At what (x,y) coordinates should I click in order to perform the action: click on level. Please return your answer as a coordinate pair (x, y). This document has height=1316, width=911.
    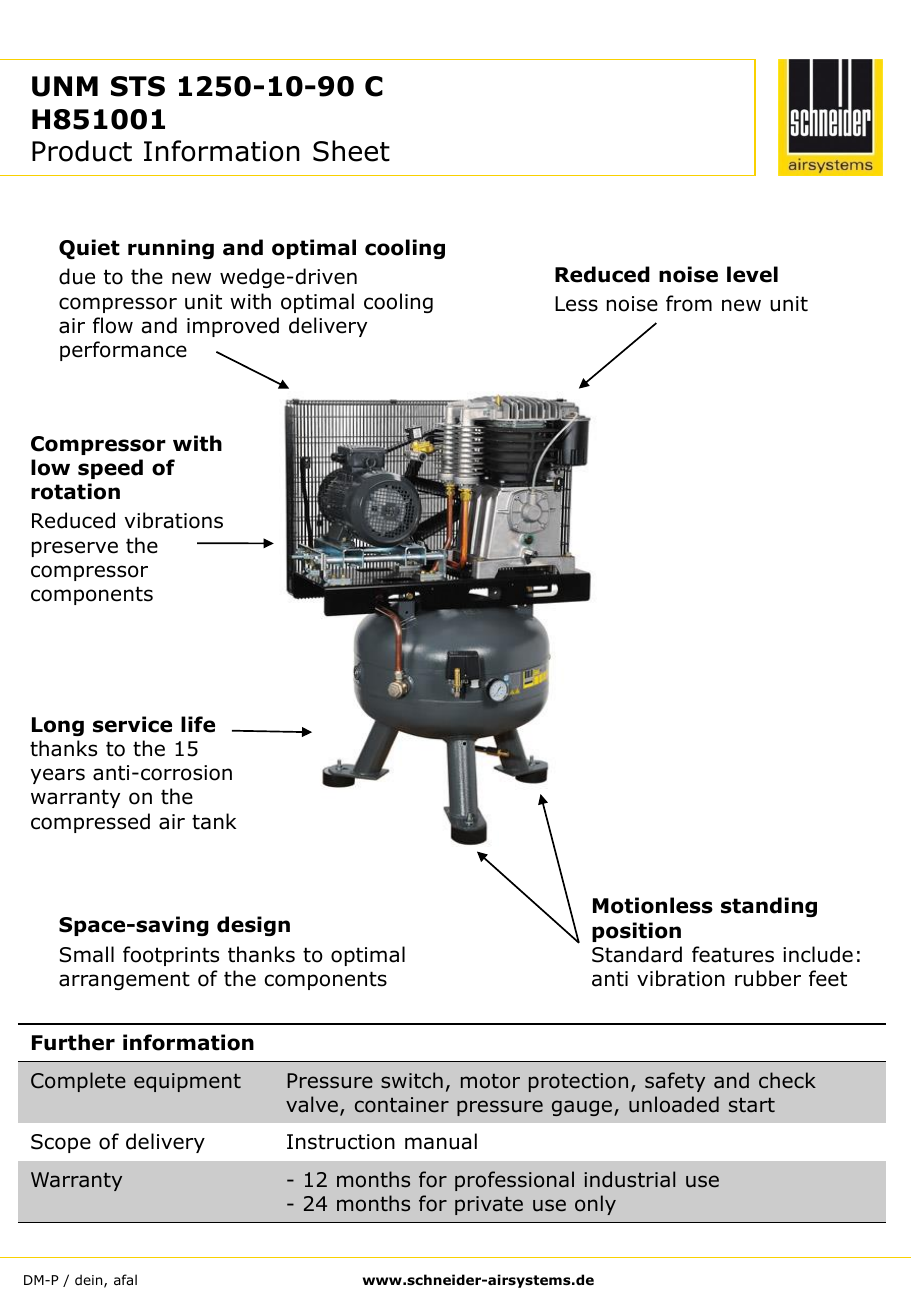
    Looking at the image, I should click on (752, 274).
